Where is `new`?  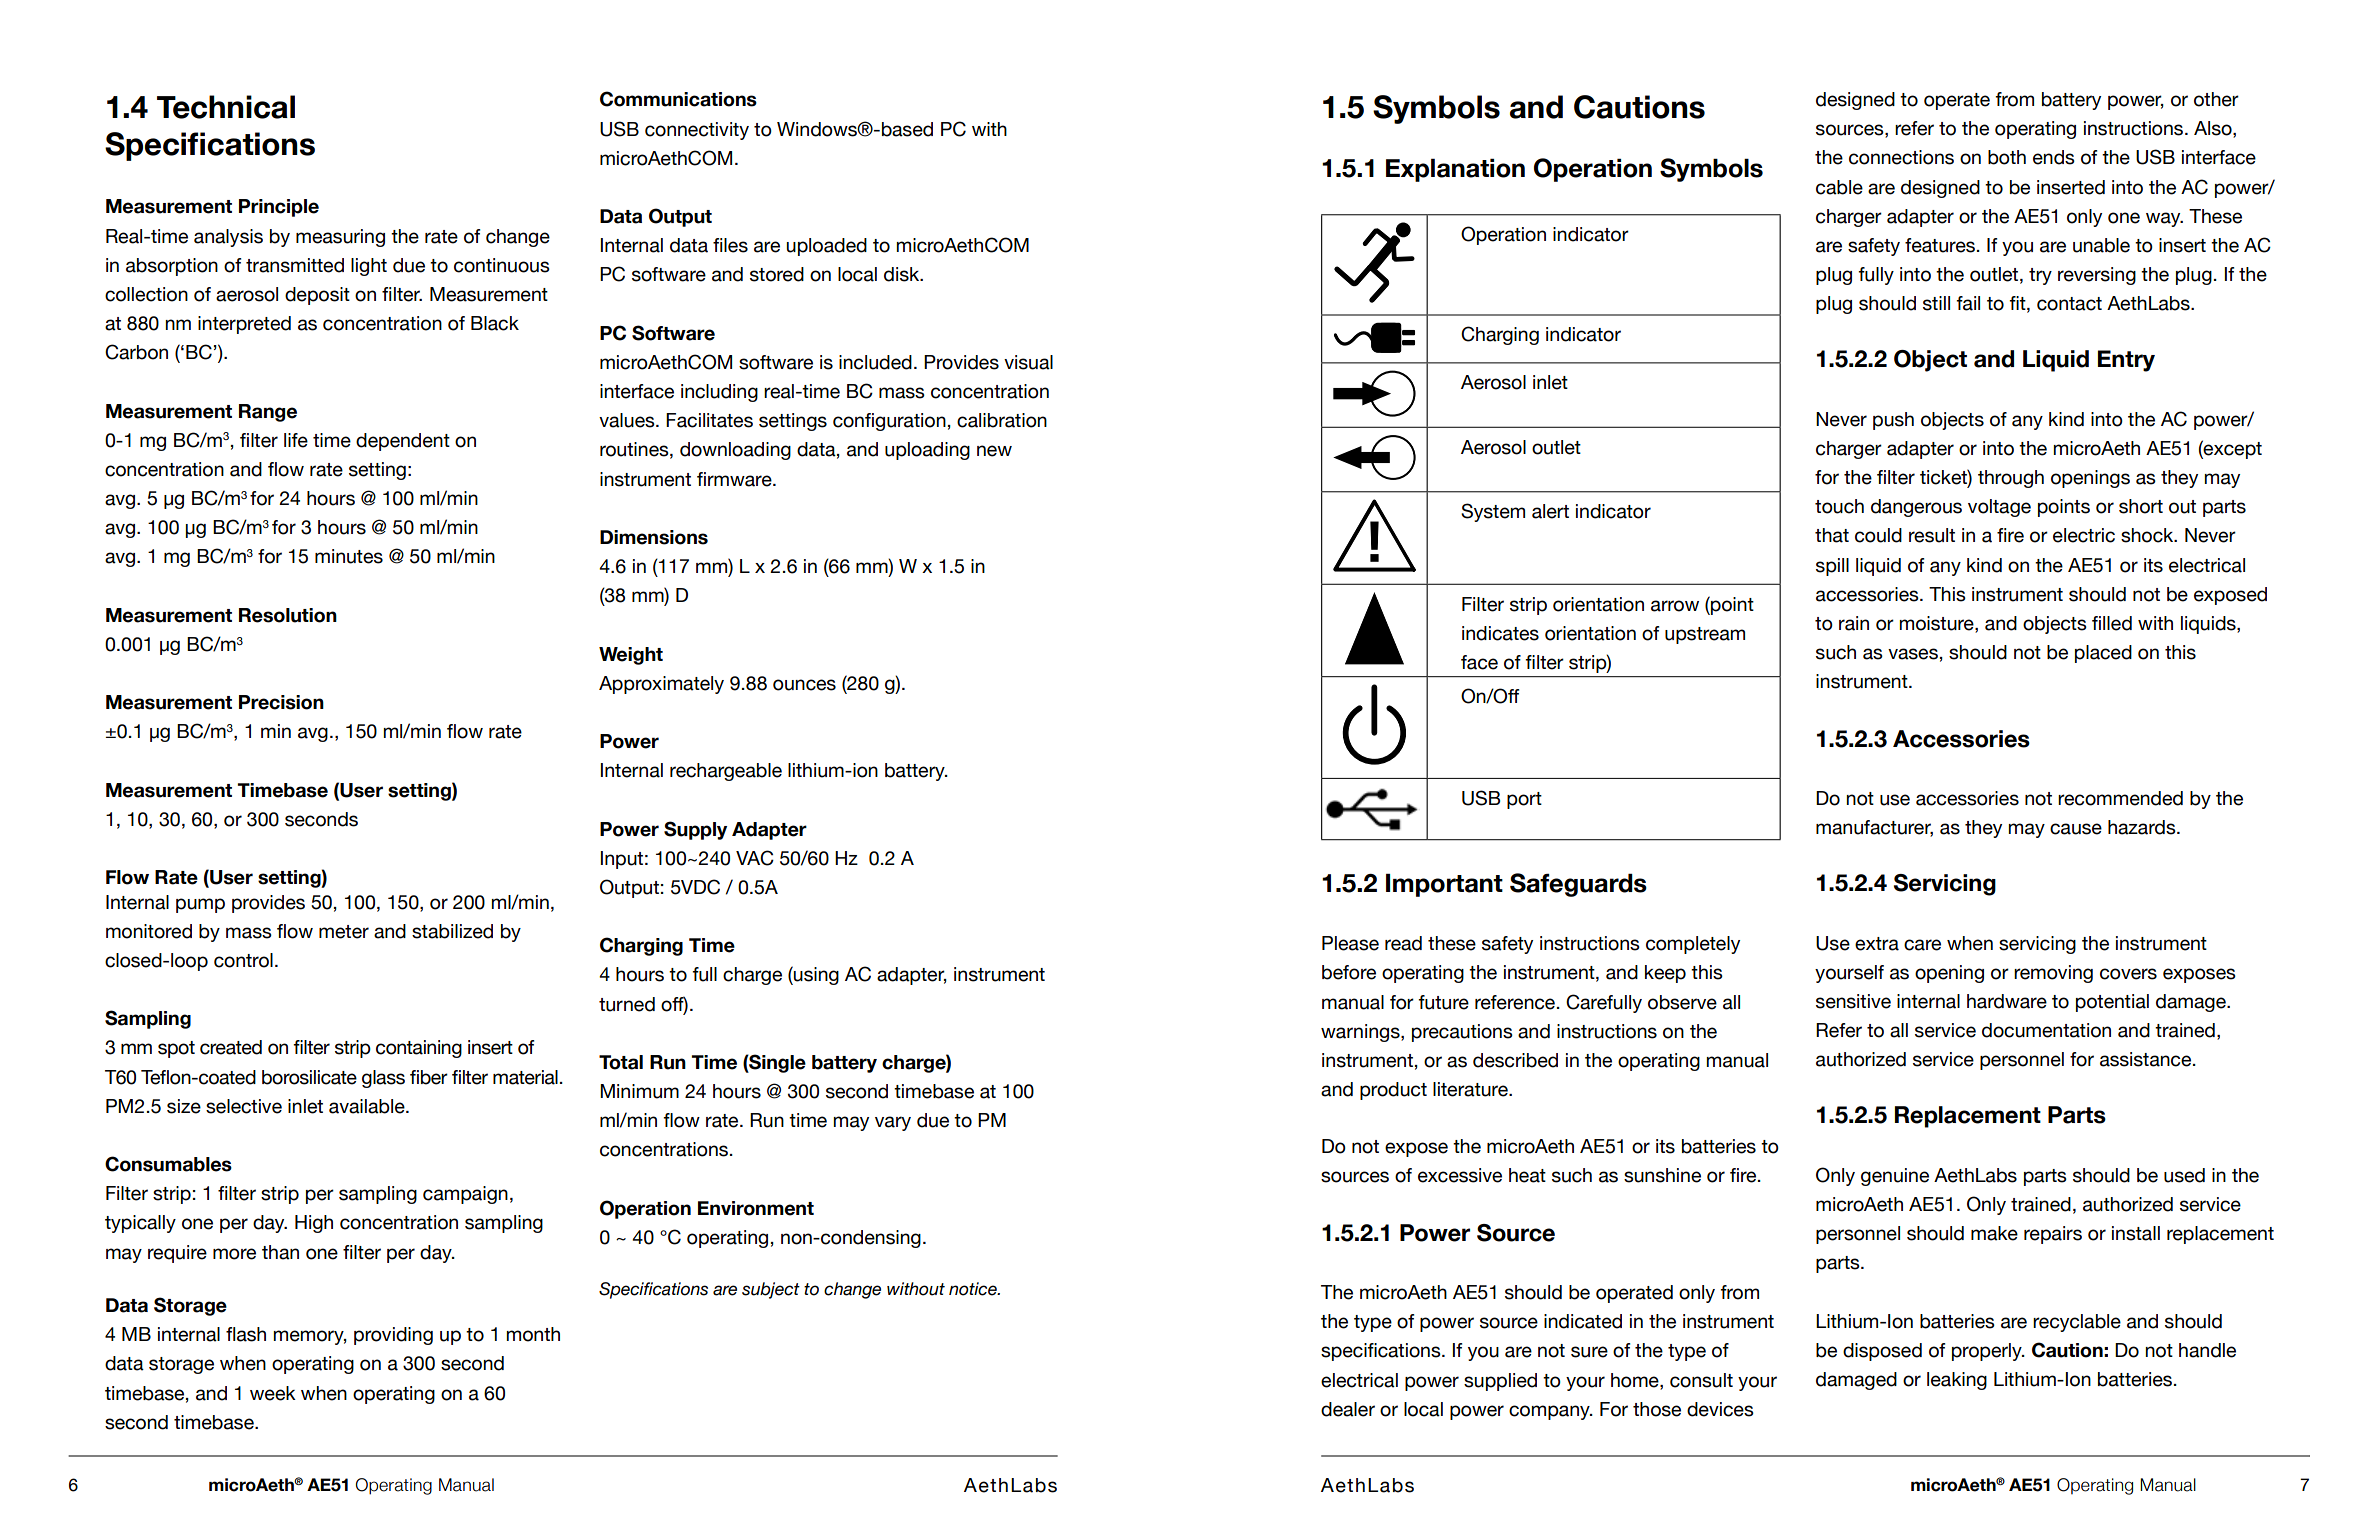 new is located at coordinates (994, 451).
